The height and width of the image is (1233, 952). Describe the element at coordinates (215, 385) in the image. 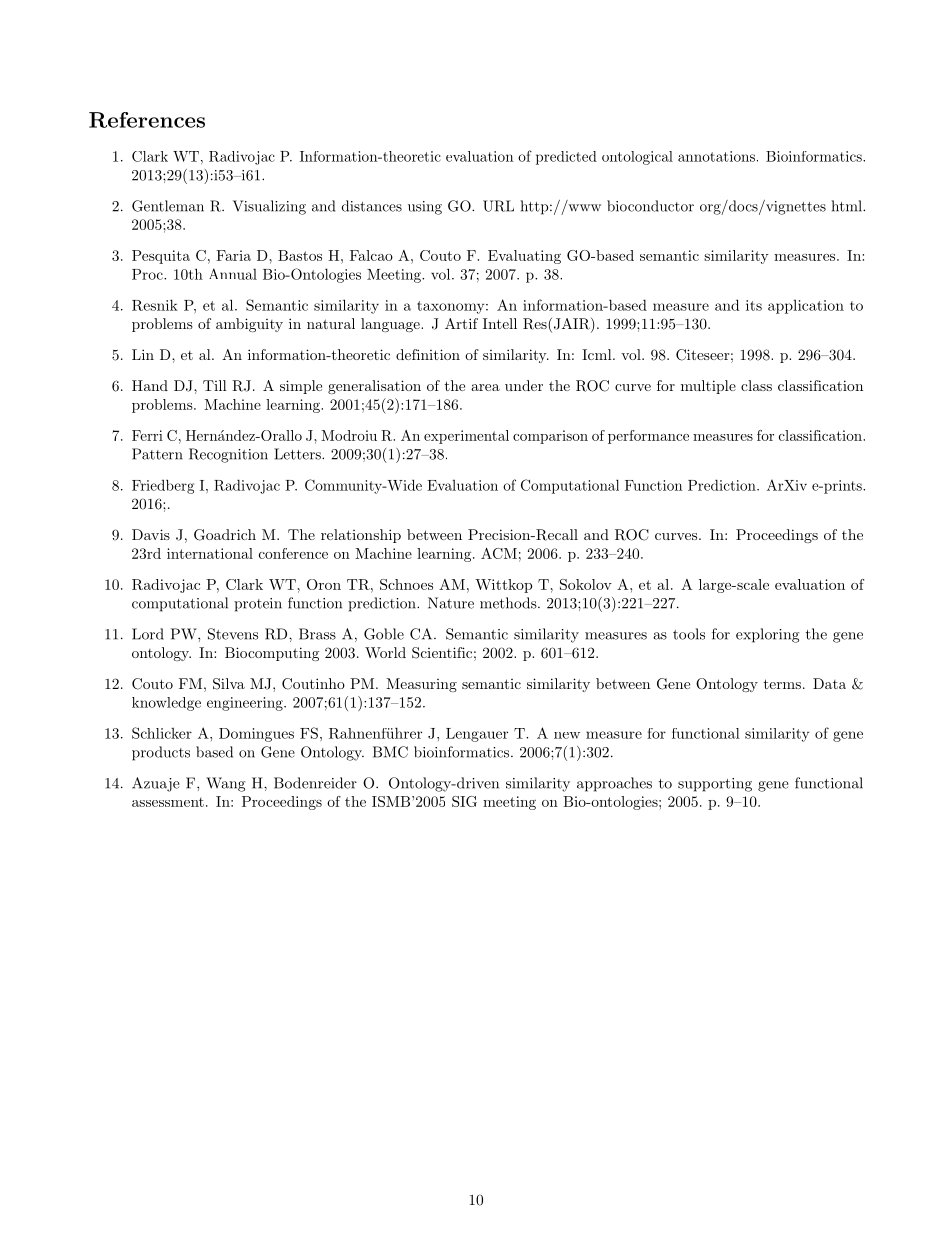

I see `Till` at that location.
